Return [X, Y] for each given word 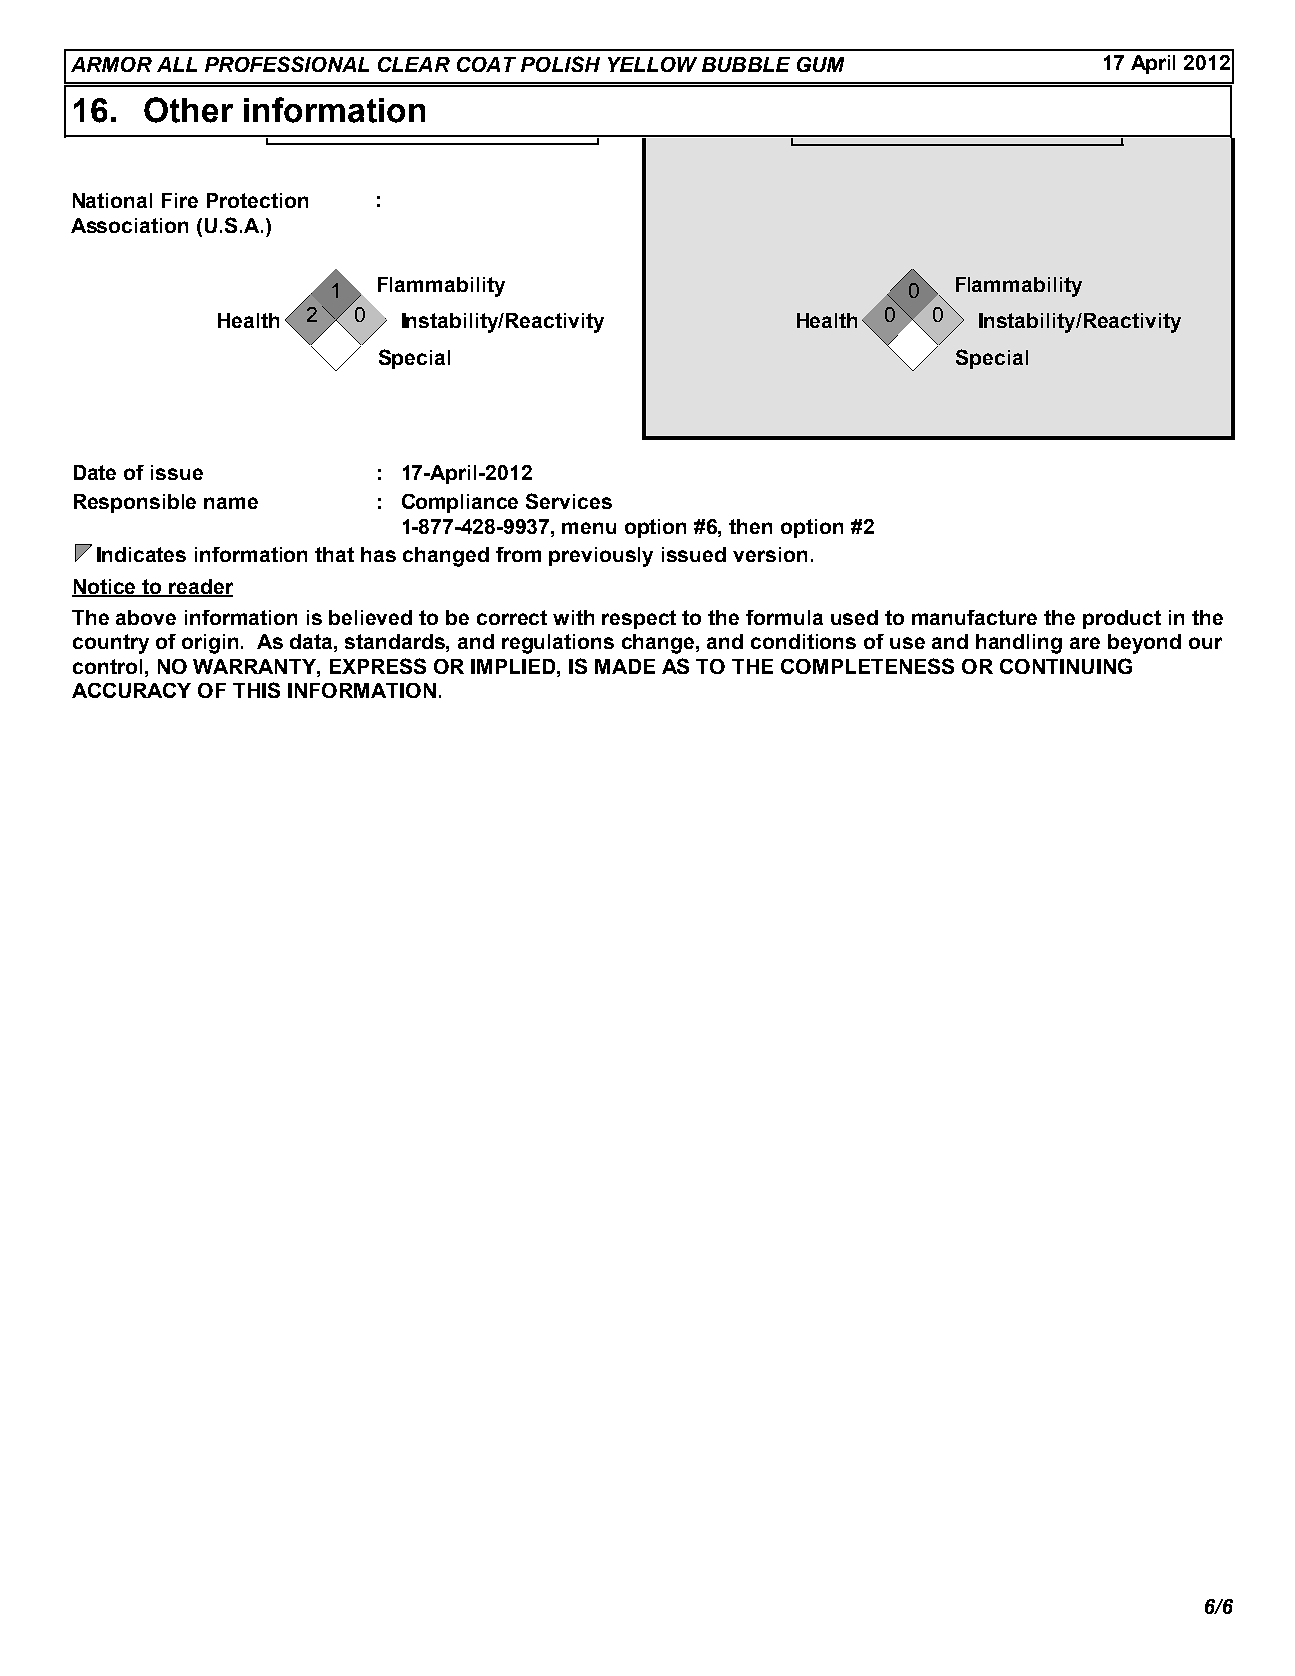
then [750, 526]
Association [129, 225]
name [231, 503]
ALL [177, 64]
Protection [257, 200]
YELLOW [652, 64]
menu [589, 528]
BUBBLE [746, 64]
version [770, 554]
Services [569, 501]
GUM [820, 64]
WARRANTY [255, 666]
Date [95, 472]
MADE [625, 666]
